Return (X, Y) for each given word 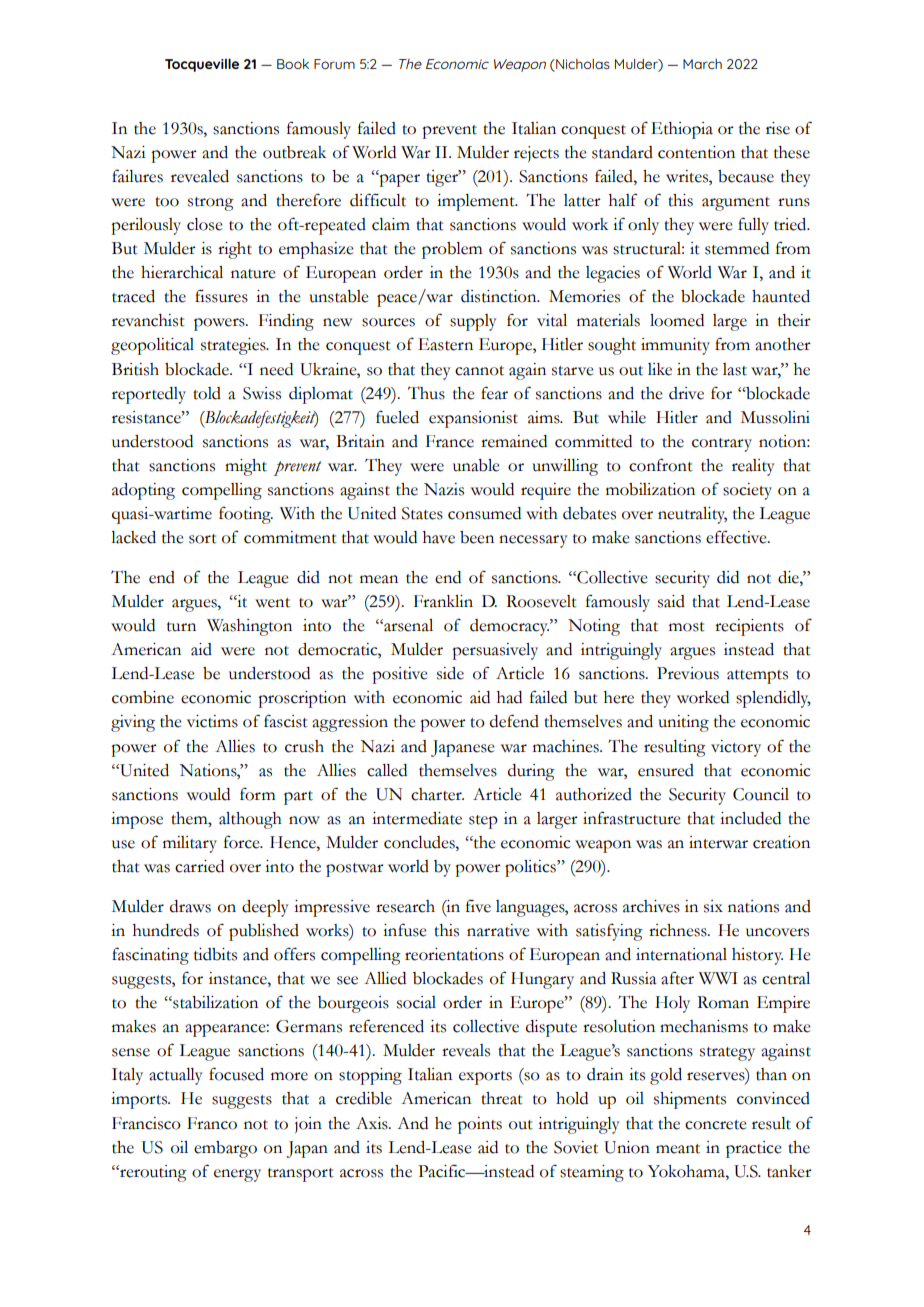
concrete (715, 1125)
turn (181, 627)
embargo (225, 1149)
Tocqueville (202, 65)
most (687, 627)
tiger (443, 178)
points (480, 1125)
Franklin (443, 601)
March (702, 64)
